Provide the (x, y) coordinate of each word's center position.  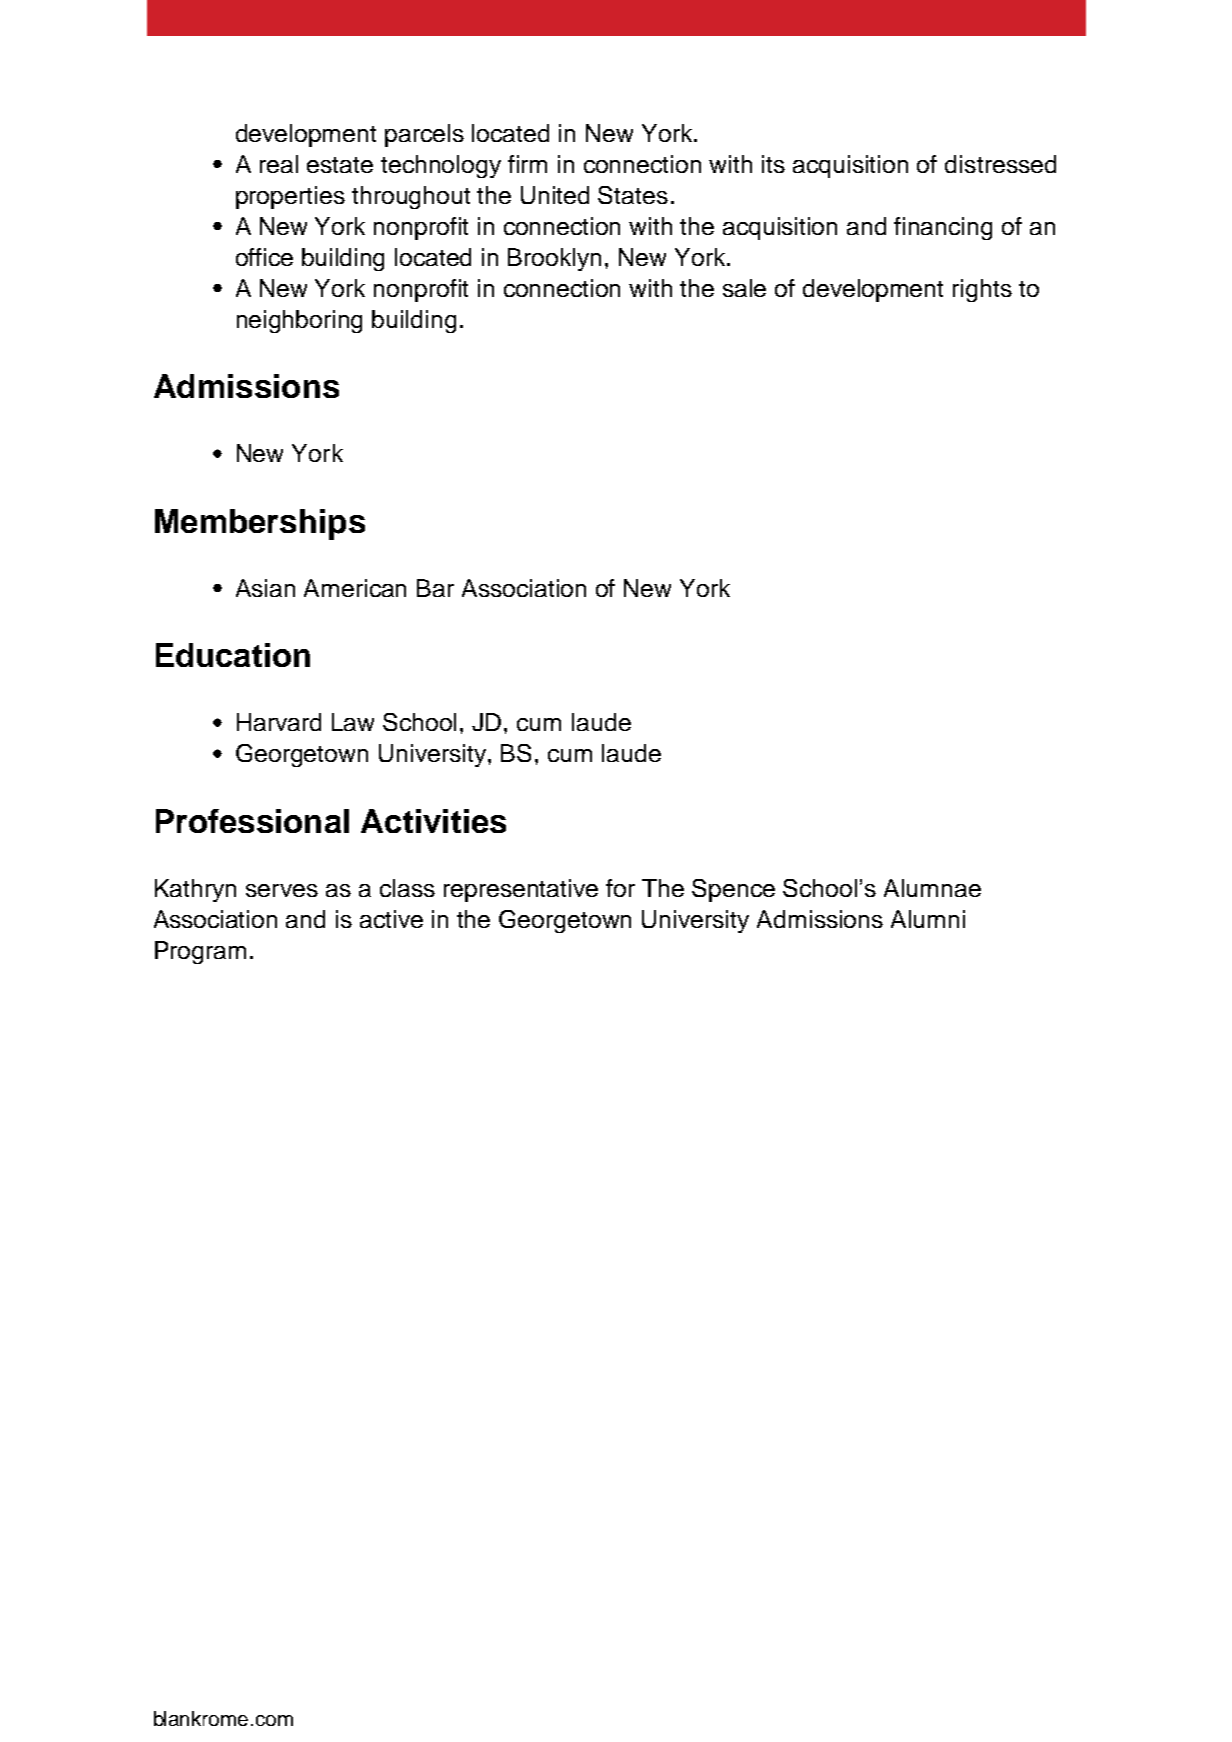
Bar (435, 588)
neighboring (299, 321)
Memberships (260, 524)
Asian (265, 588)
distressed (1000, 164)
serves (282, 890)
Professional (252, 821)
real (279, 164)
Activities (433, 821)
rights (982, 290)
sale (744, 288)
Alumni (928, 919)
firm (527, 164)
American (355, 588)
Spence (733, 890)
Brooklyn (554, 259)
